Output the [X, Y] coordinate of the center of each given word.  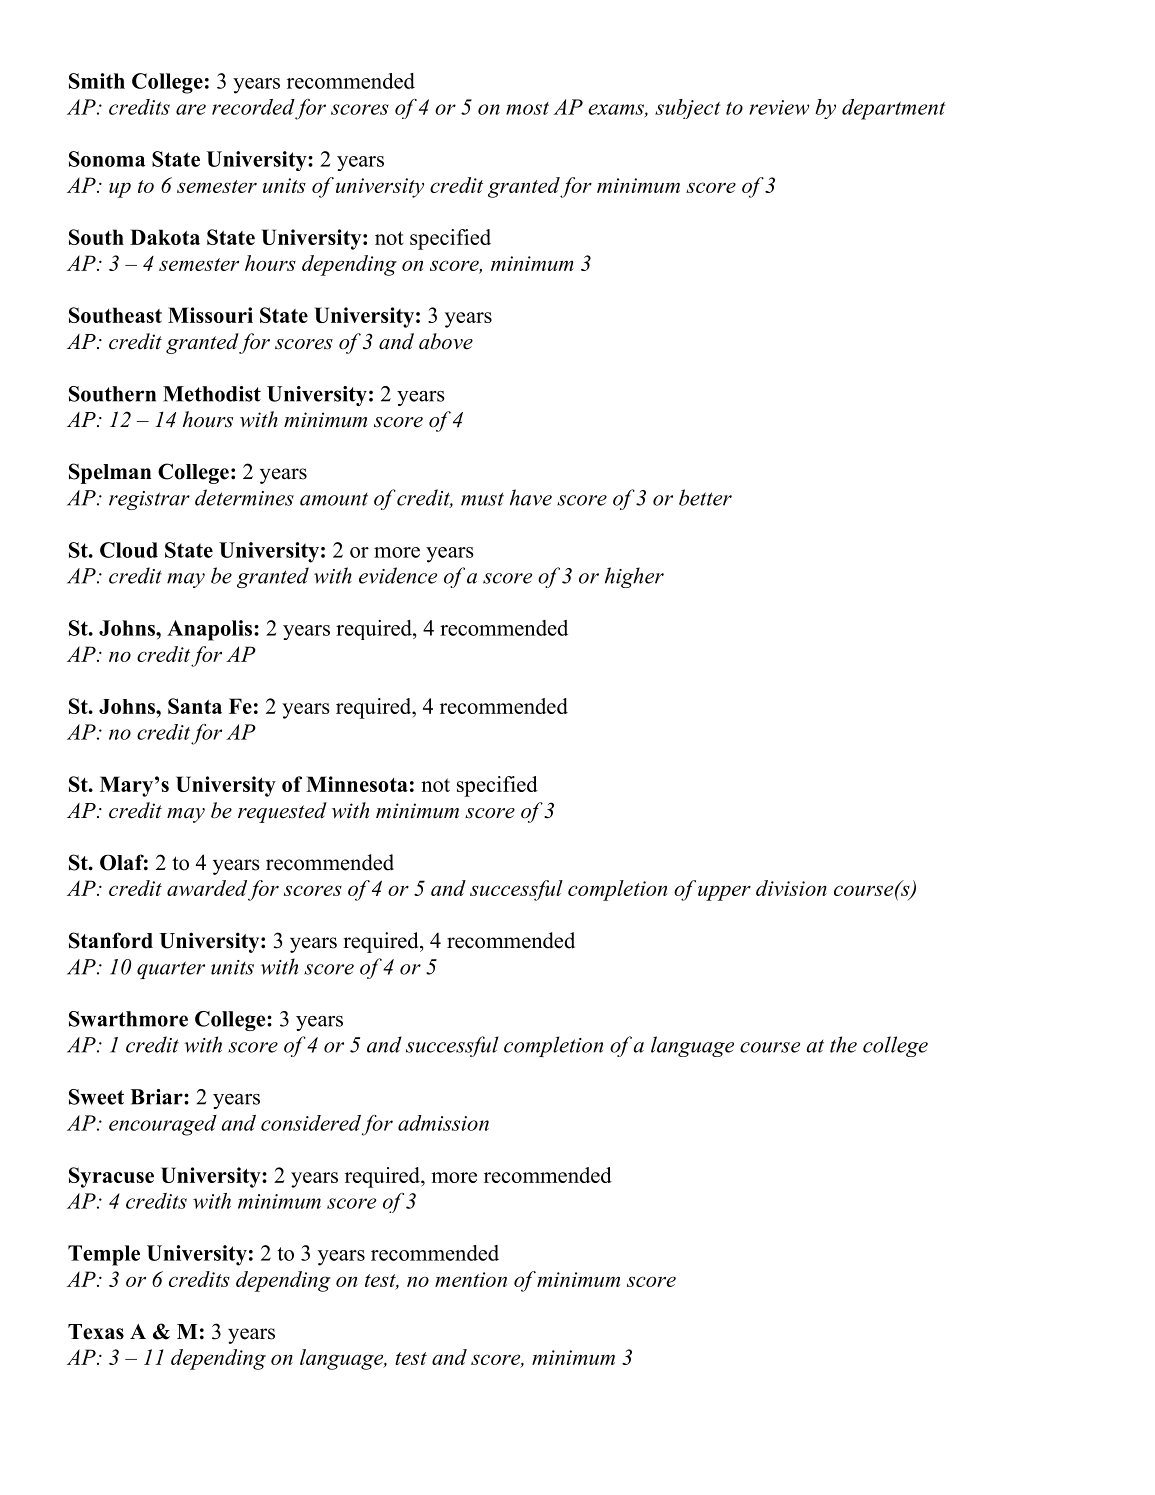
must [482, 499]
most [527, 108]
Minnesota [357, 784]
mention [471, 1279]
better [705, 497]
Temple [104, 1255]
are [191, 109]
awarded [207, 888]
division [791, 888]
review [779, 107]
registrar [149, 500]
